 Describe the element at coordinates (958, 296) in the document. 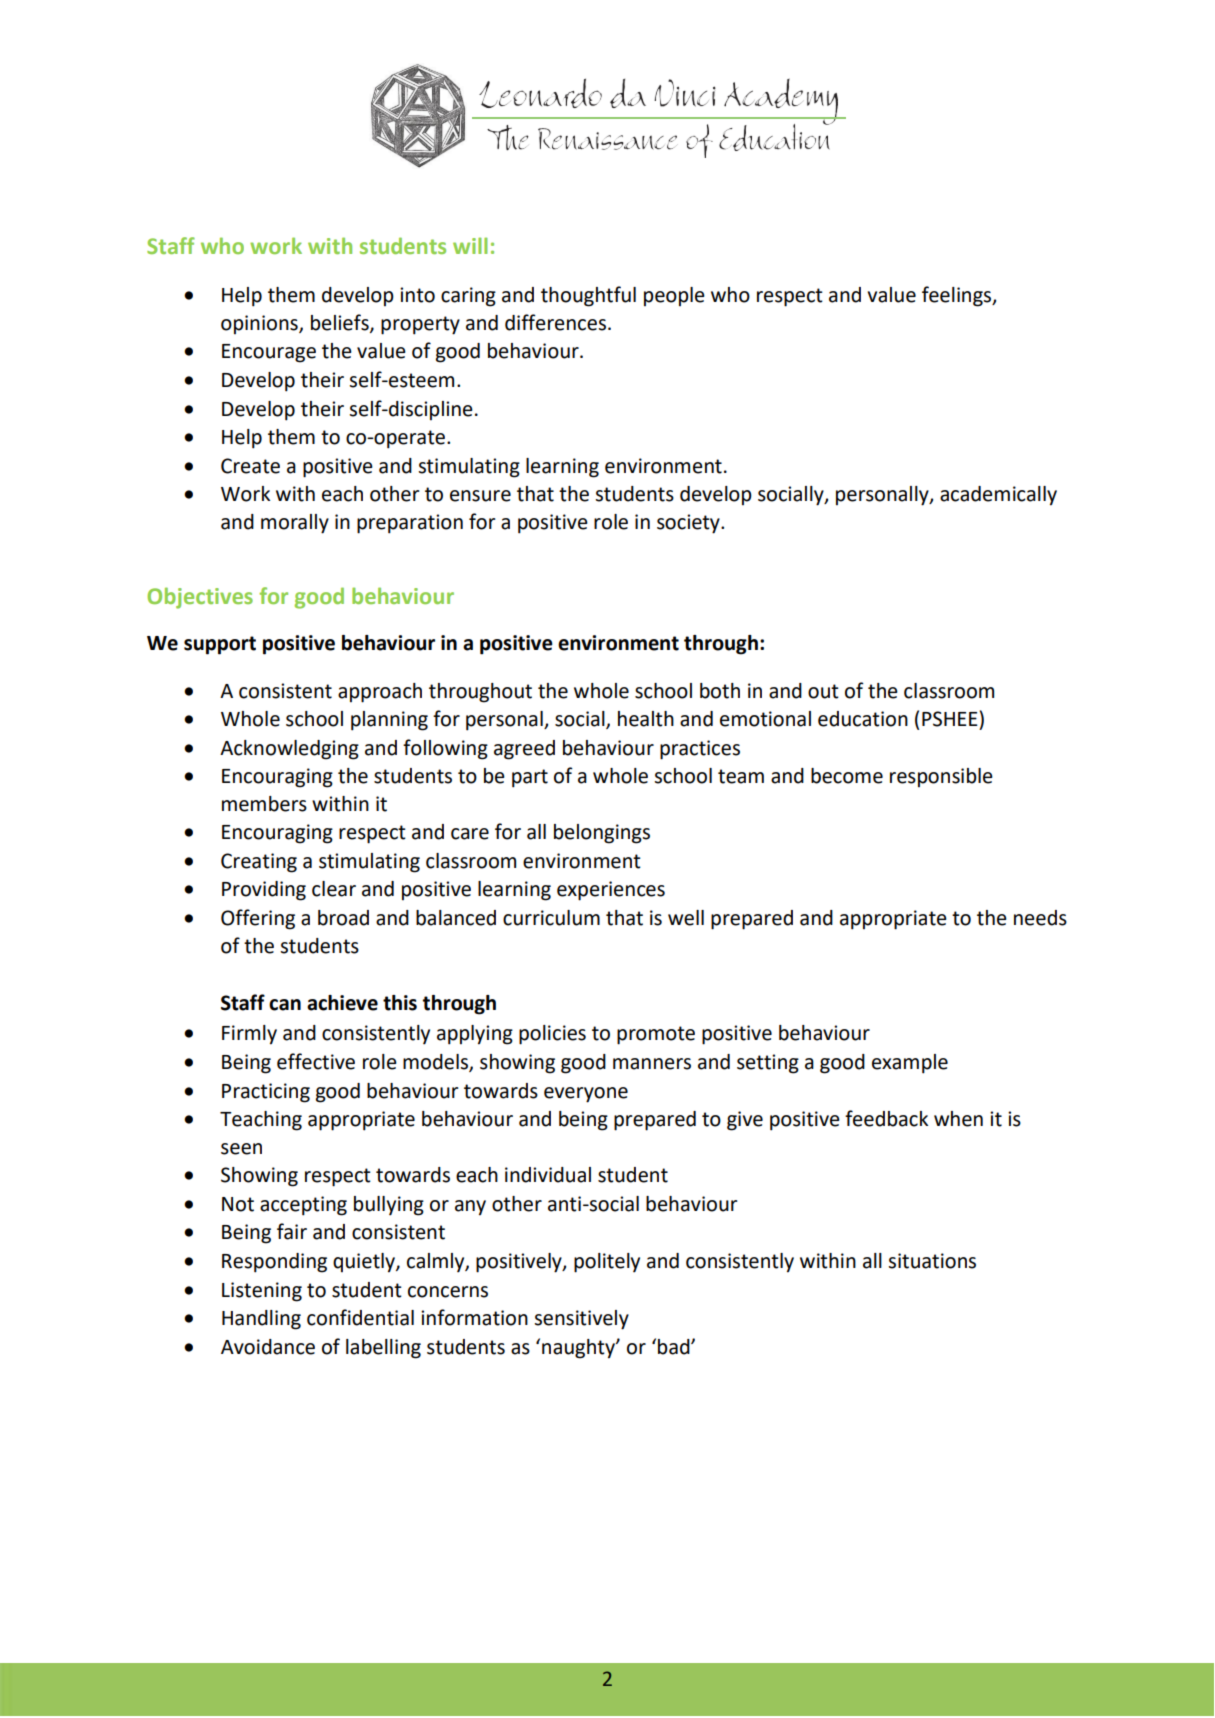

I see `feelings` at that location.
